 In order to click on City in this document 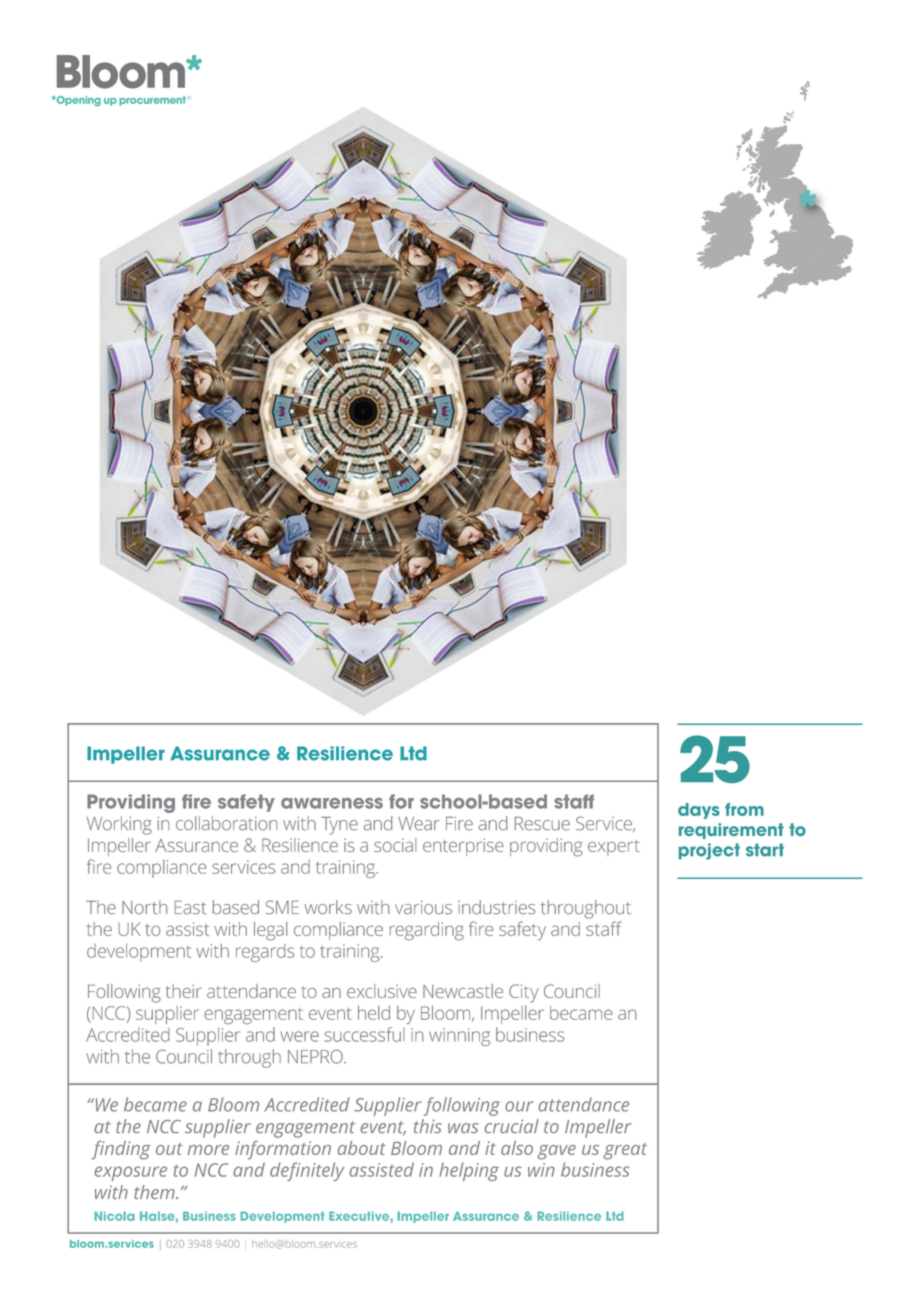, I will do `click(524, 993)`.
